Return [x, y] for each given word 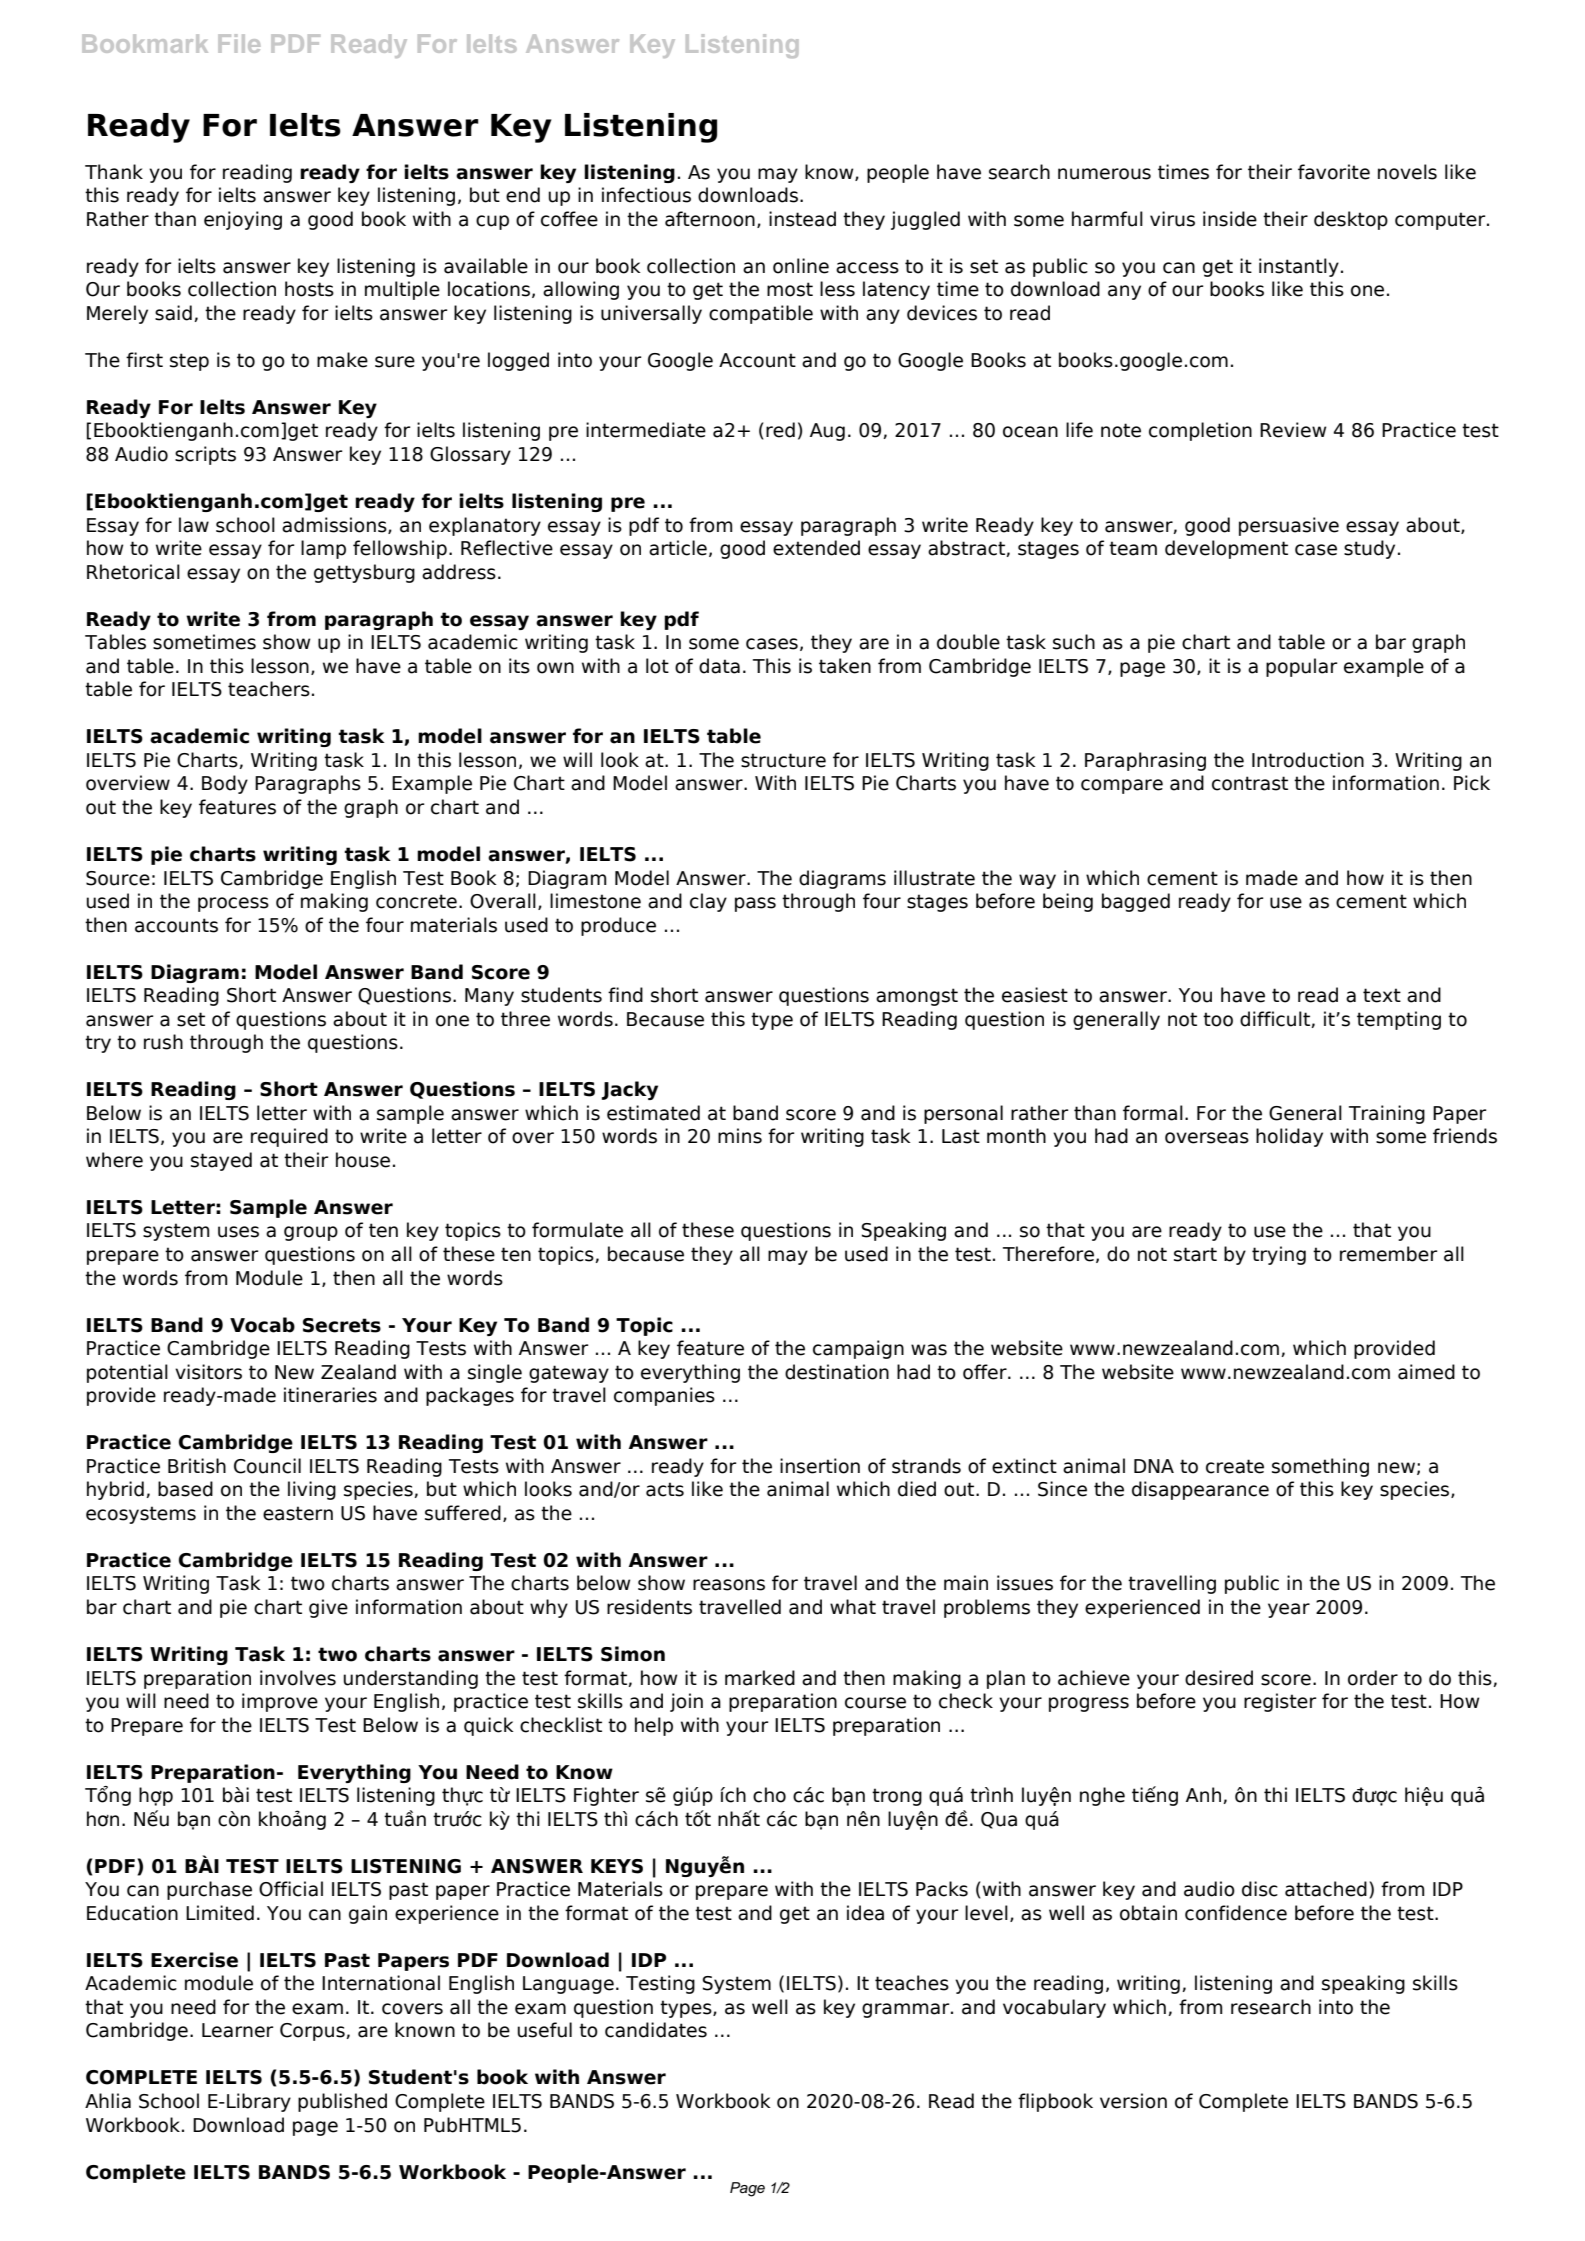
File [239, 43]
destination [837, 1372]
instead [802, 219]
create [1235, 1466]
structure [783, 760]
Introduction [1308, 760]
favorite [1334, 172]
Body [225, 784]
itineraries [330, 1395]
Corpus [313, 2032]
